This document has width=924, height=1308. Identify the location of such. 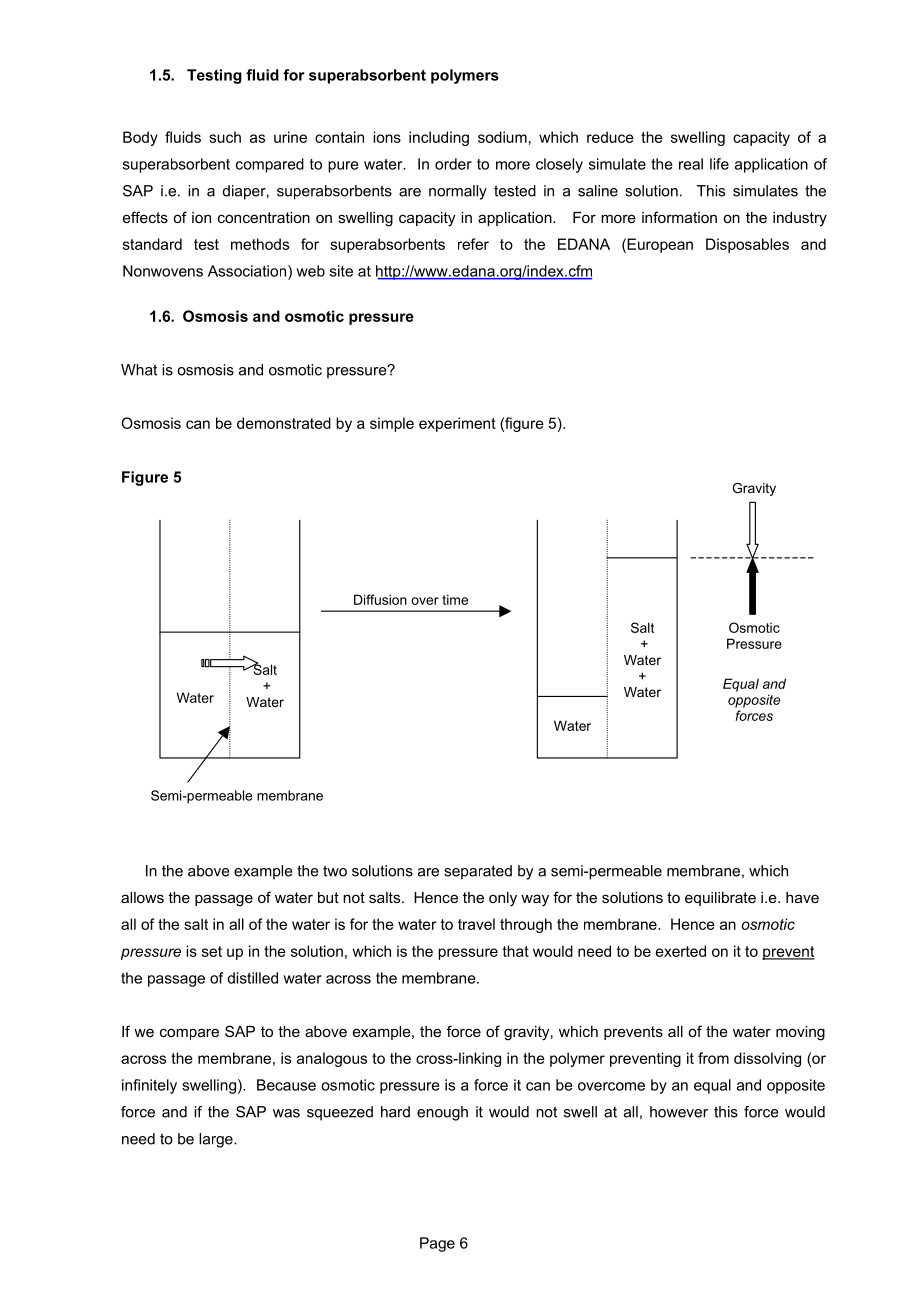
(225, 137).
